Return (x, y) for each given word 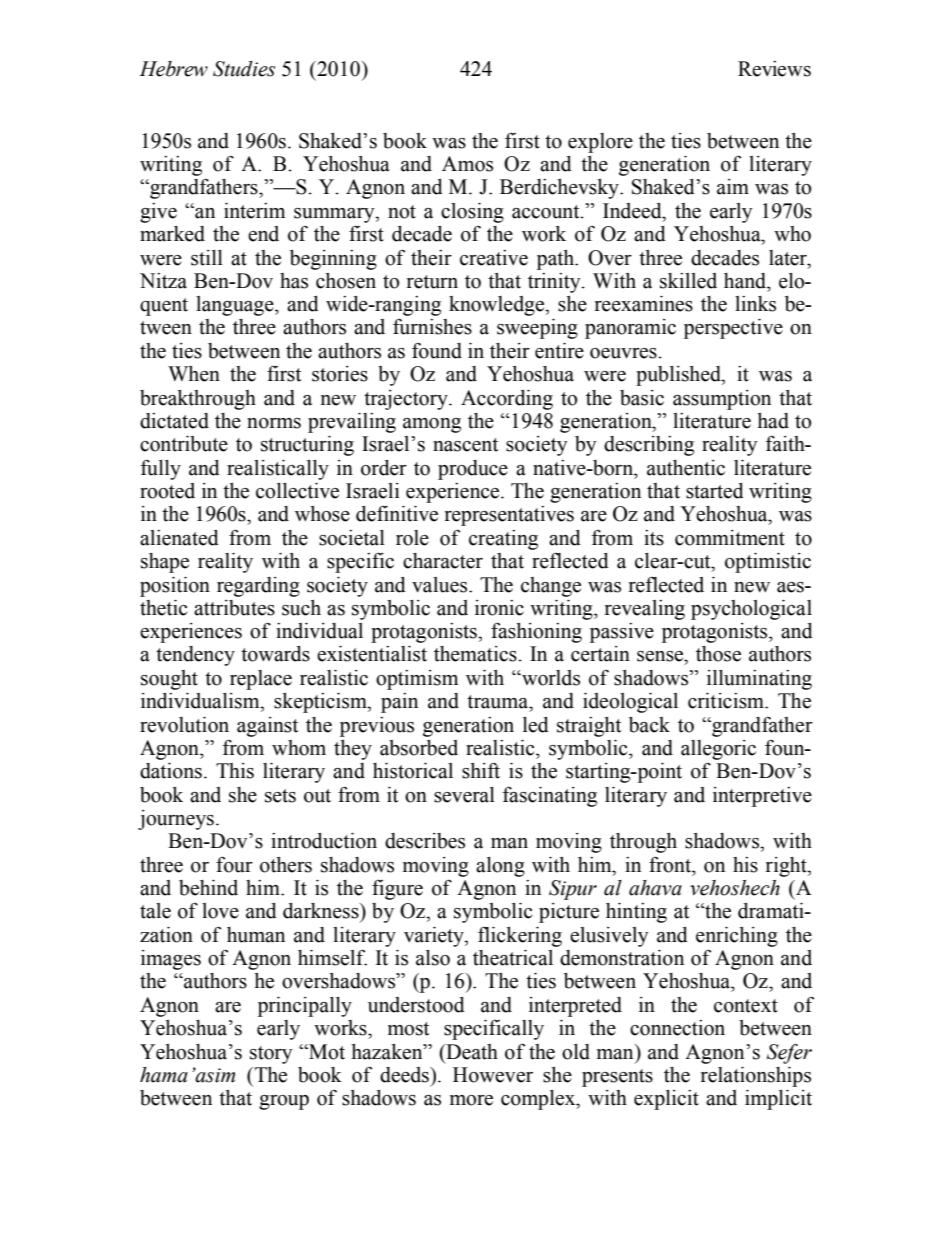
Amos (467, 164)
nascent (465, 445)
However (493, 1075)
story (271, 1055)
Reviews (774, 69)
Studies (244, 69)
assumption (722, 400)
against (267, 727)
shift (481, 770)
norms (274, 423)
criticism (727, 701)
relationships (756, 1077)
